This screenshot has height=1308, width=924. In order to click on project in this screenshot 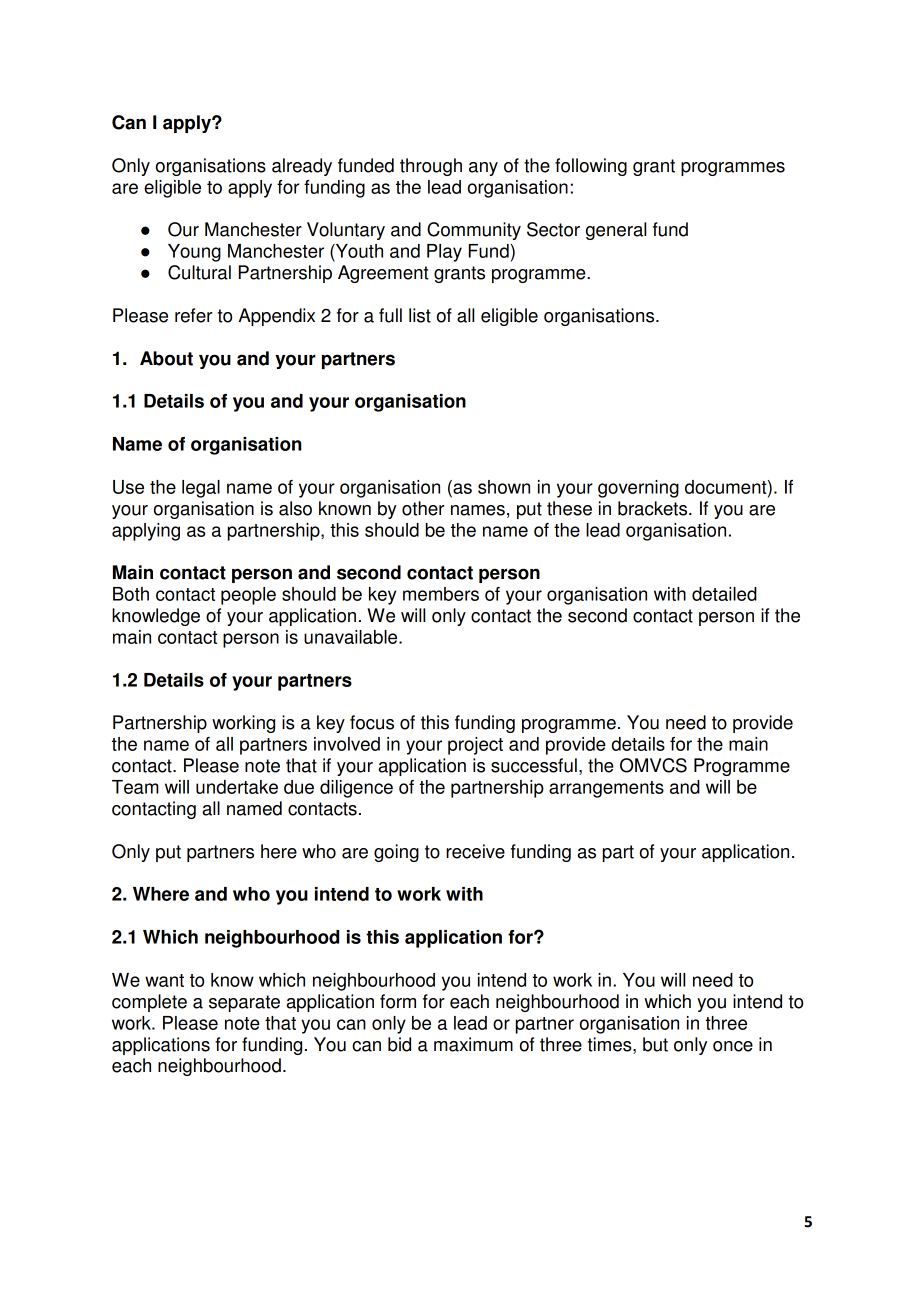, I will do `click(475, 746)`.
